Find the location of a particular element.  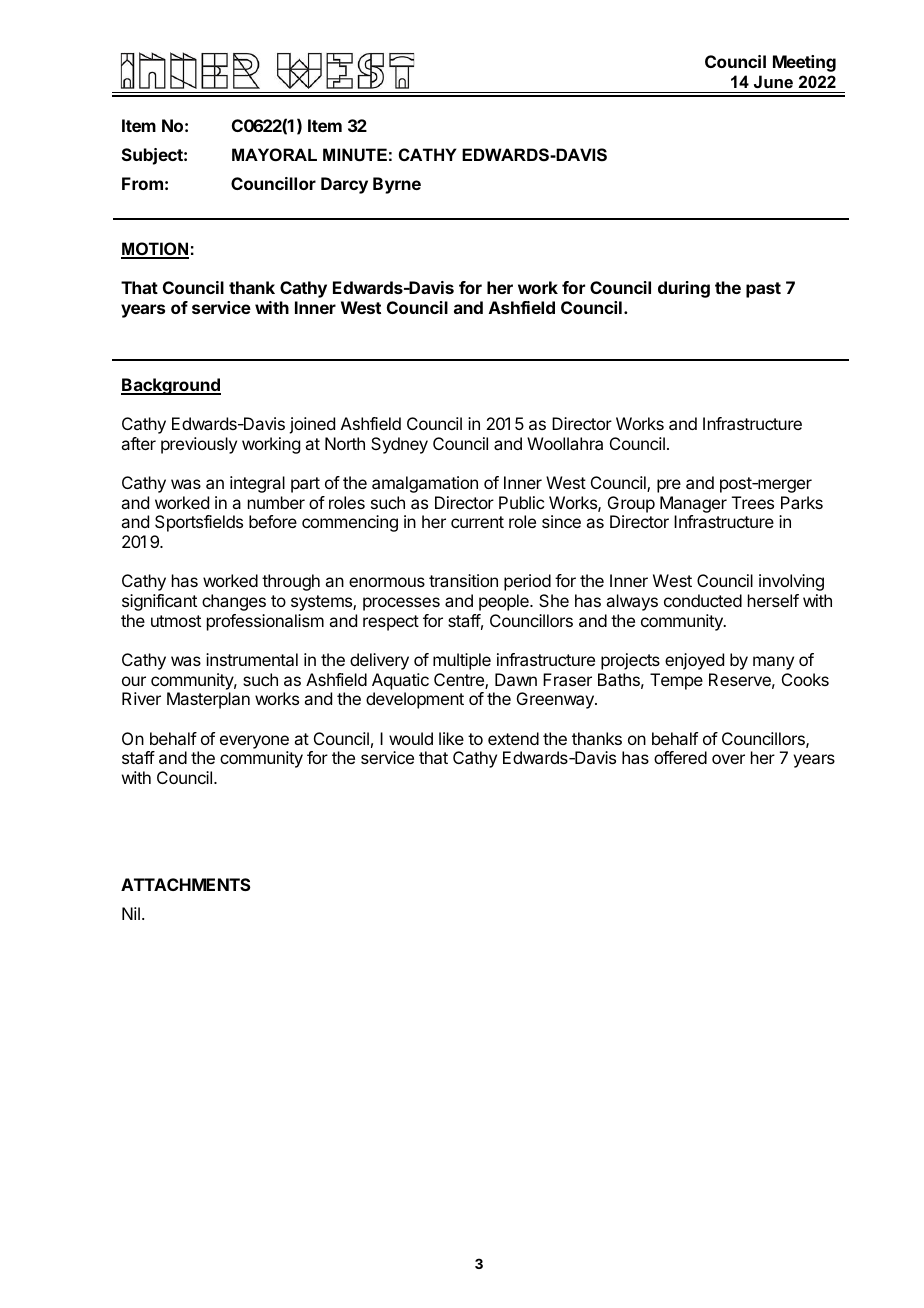

amalgamation is located at coordinates (425, 484).
